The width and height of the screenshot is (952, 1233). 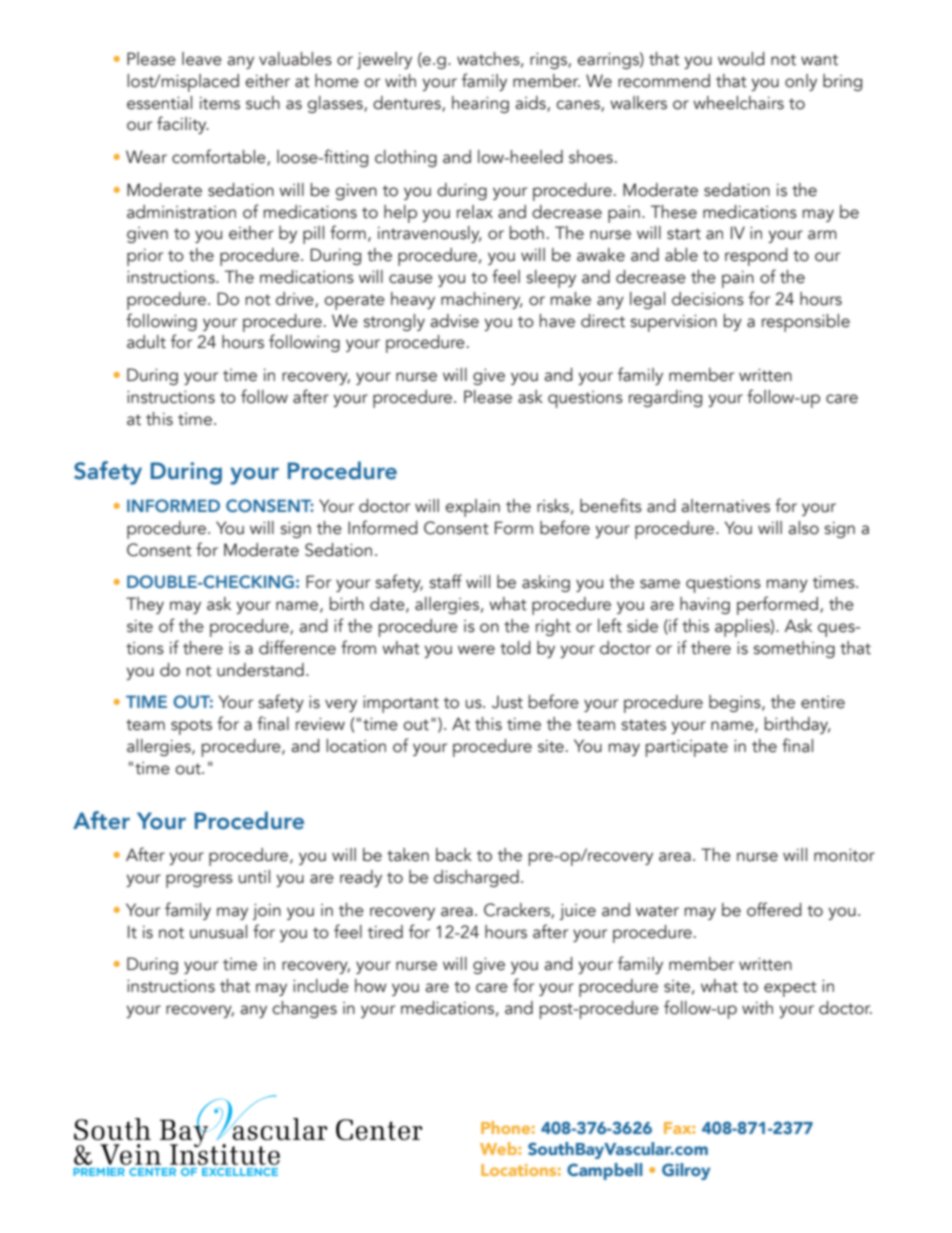 I want to click on decisions, so click(x=708, y=299).
